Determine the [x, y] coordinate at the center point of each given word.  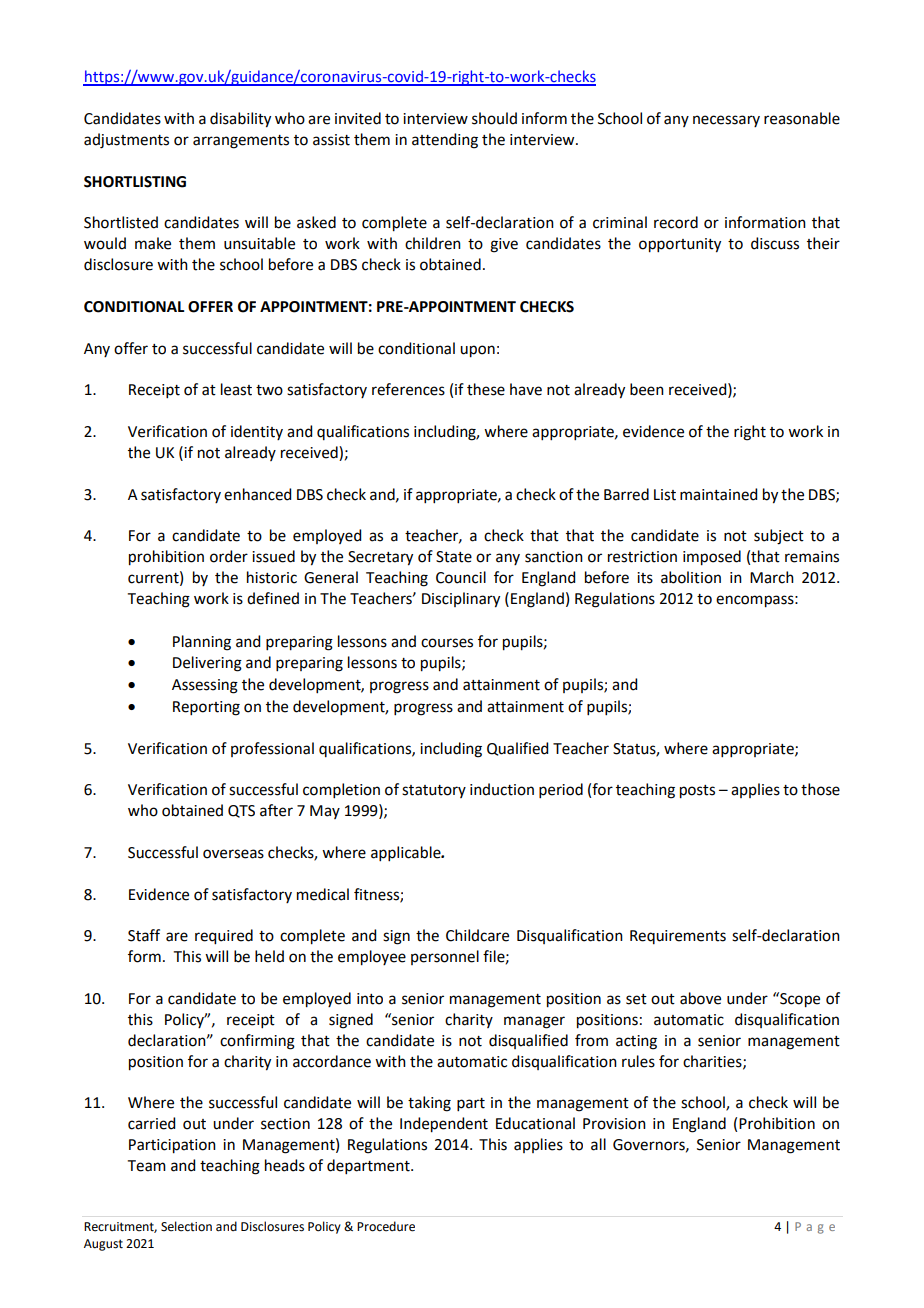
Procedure [386, 1226]
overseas [233, 854]
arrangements [241, 142]
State [454, 557]
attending [445, 141]
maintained [718, 494]
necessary [726, 121]
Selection [186, 1226]
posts [697, 792]
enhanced [257, 494]
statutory [434, 791]
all [598, 1144]
